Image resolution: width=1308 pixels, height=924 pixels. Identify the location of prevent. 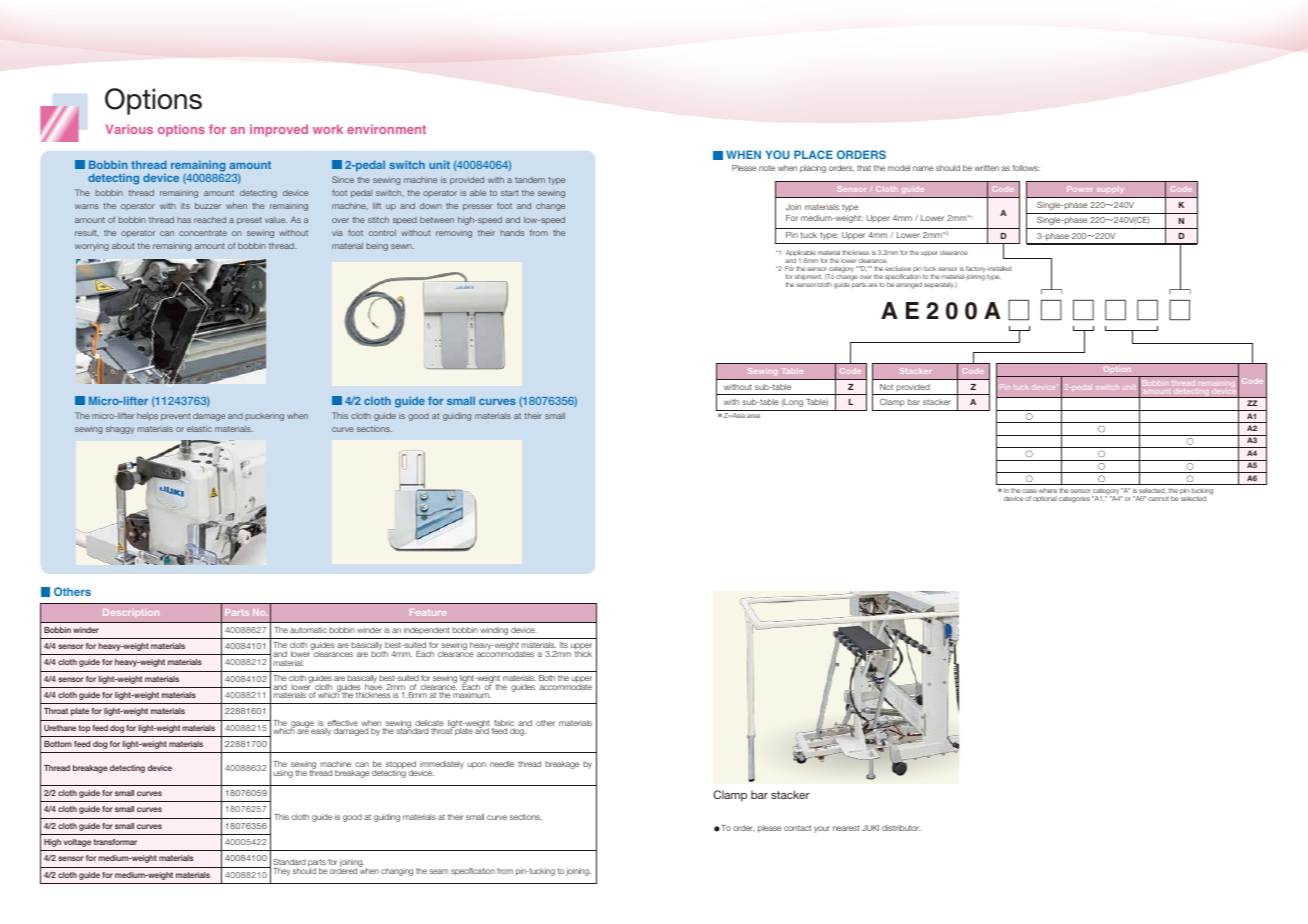
(175, 417).
